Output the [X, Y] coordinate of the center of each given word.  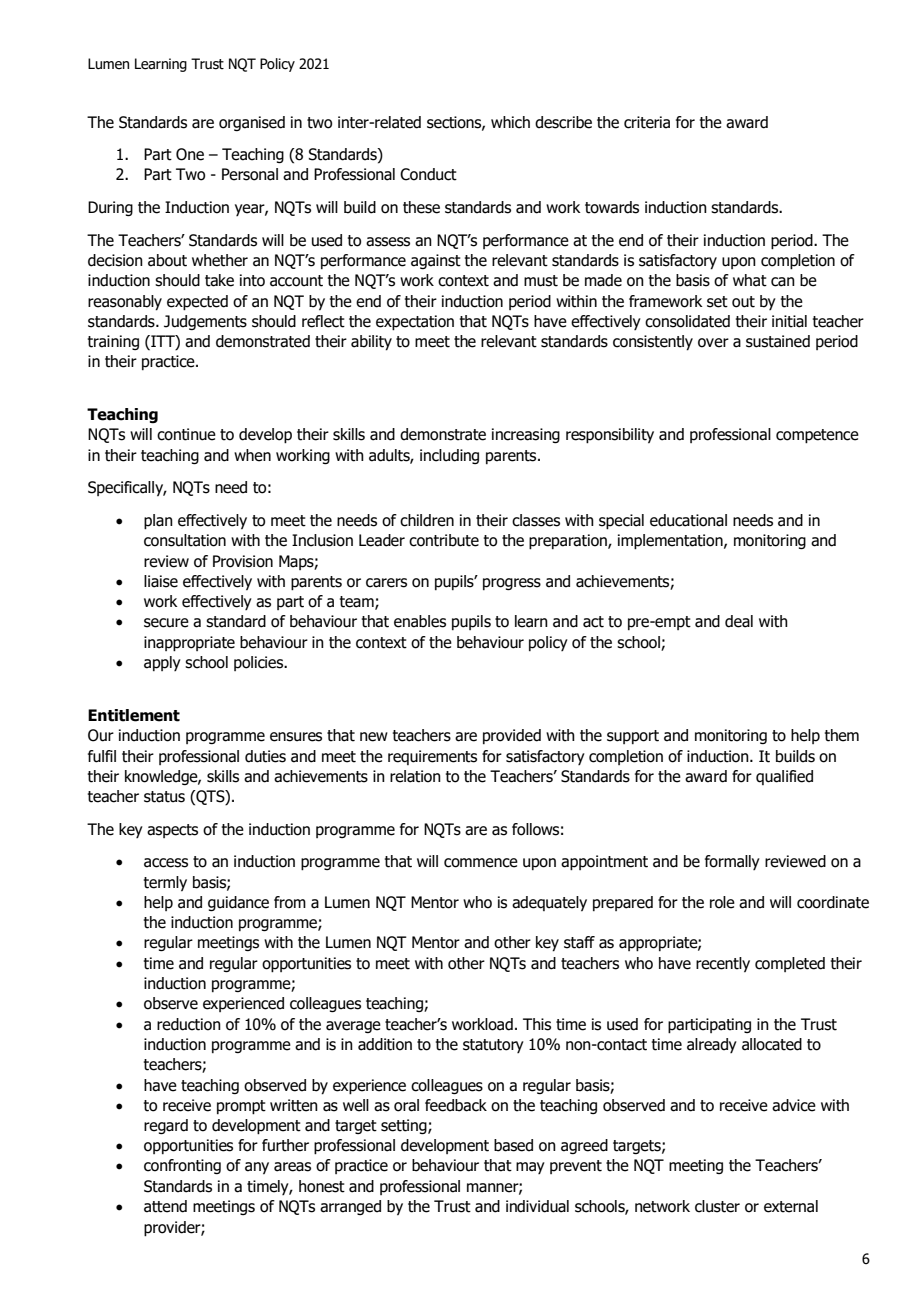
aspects [172, 831]
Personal [250, 174]
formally [732, 862]
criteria [647, 122]
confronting [182, 1166]
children [427, 520]
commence [481, 863]
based [513, 1145]
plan [158, 522]
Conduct [428, 174]
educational [688, 520]
